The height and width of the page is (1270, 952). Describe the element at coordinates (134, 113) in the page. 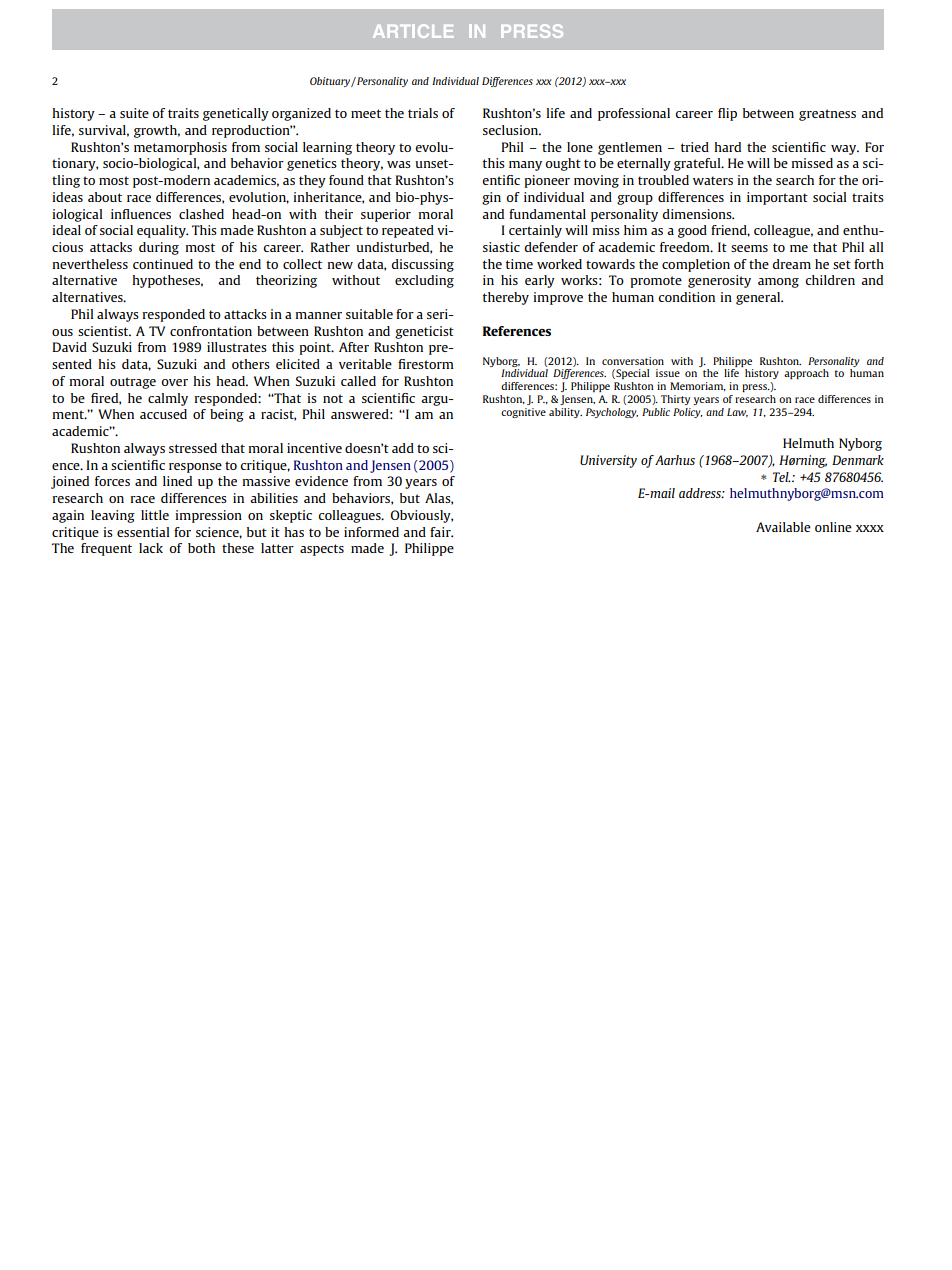

I see `suite` at that location.
